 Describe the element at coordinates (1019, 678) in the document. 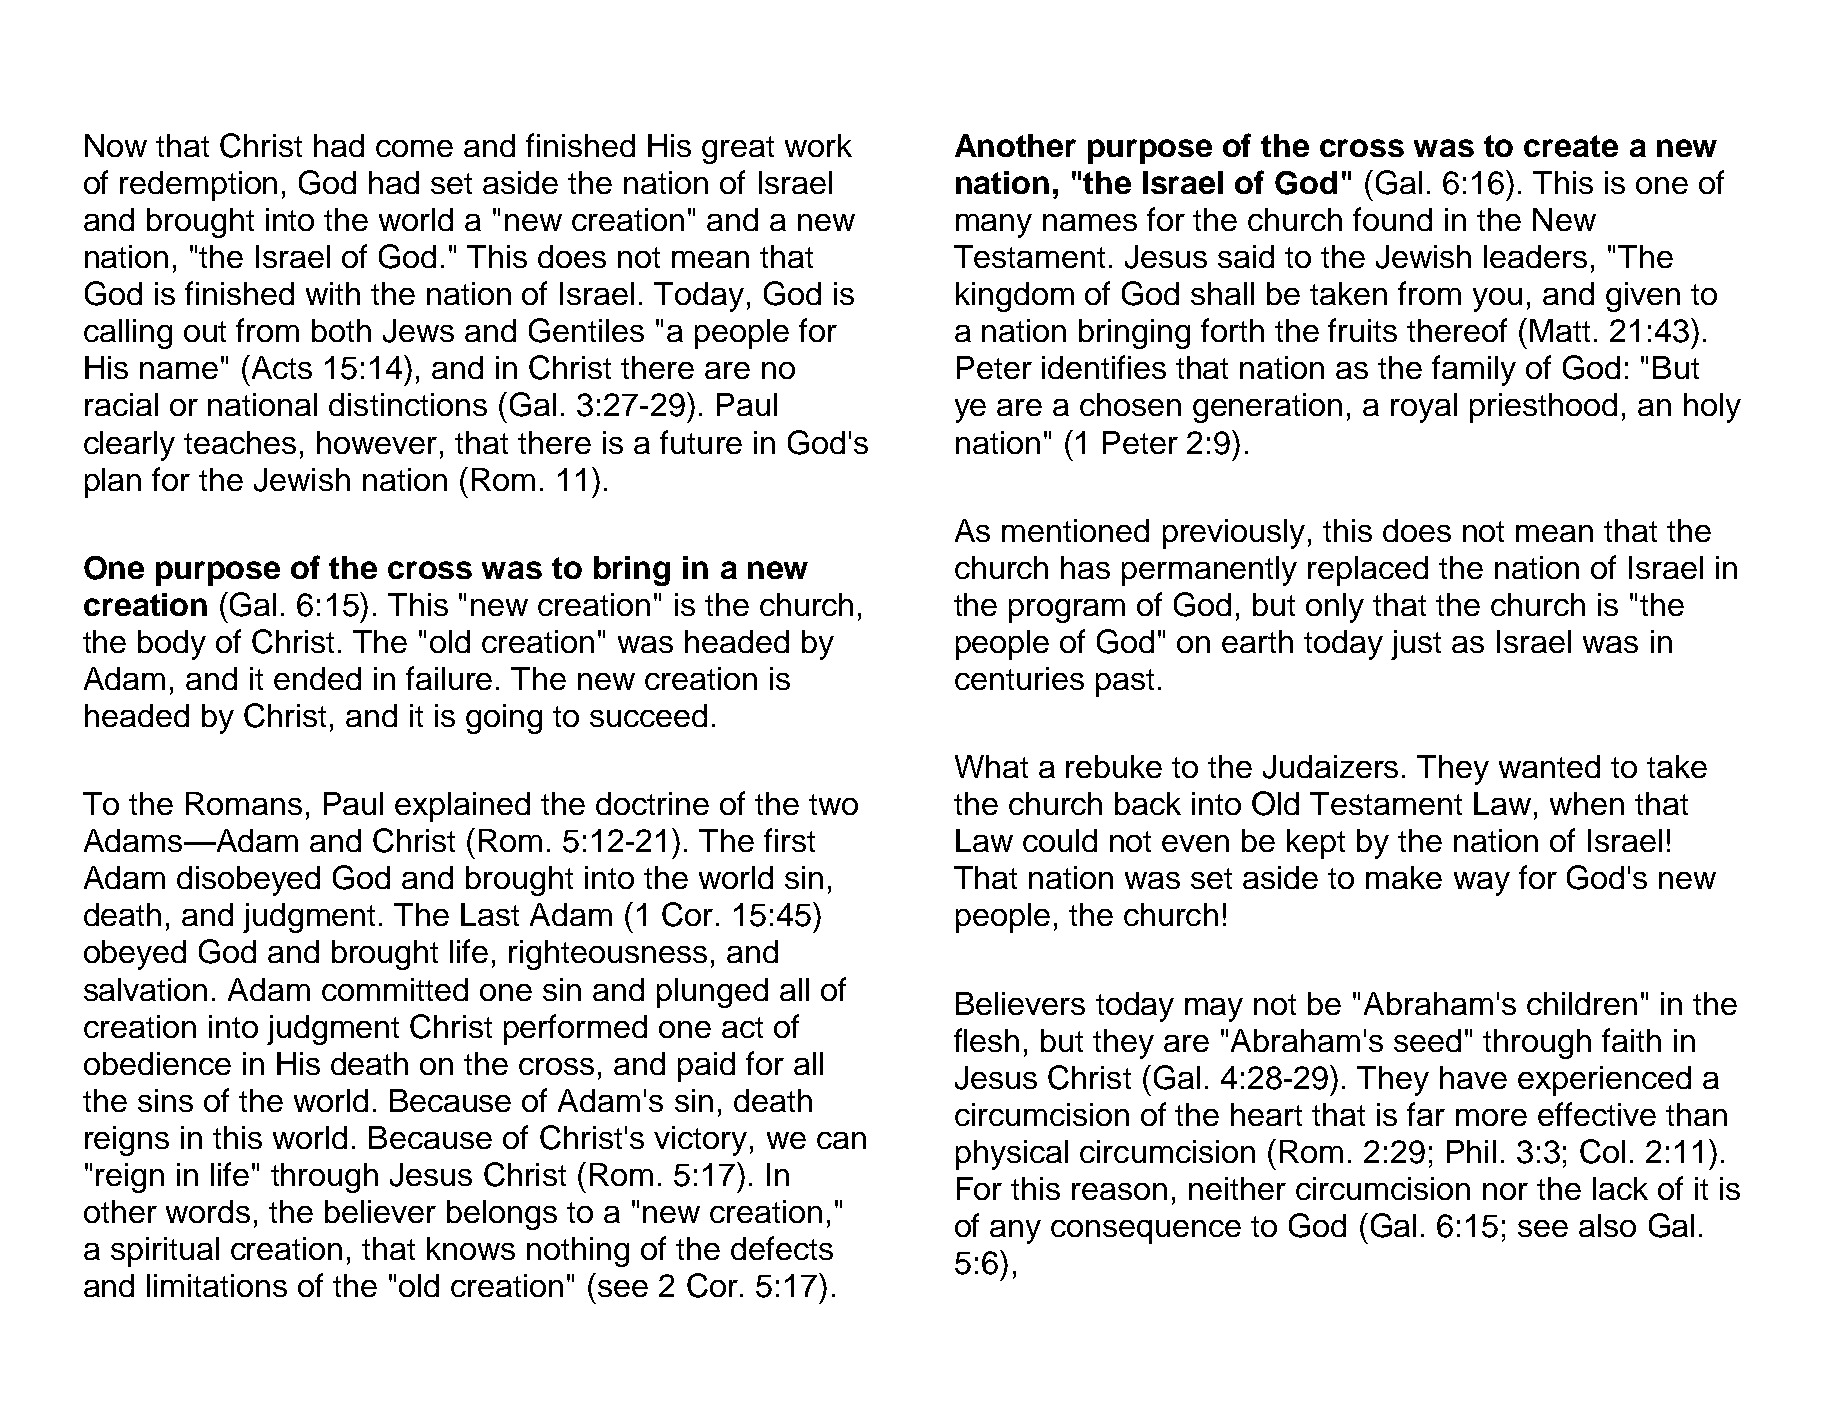

I see `centuries` at that location.
